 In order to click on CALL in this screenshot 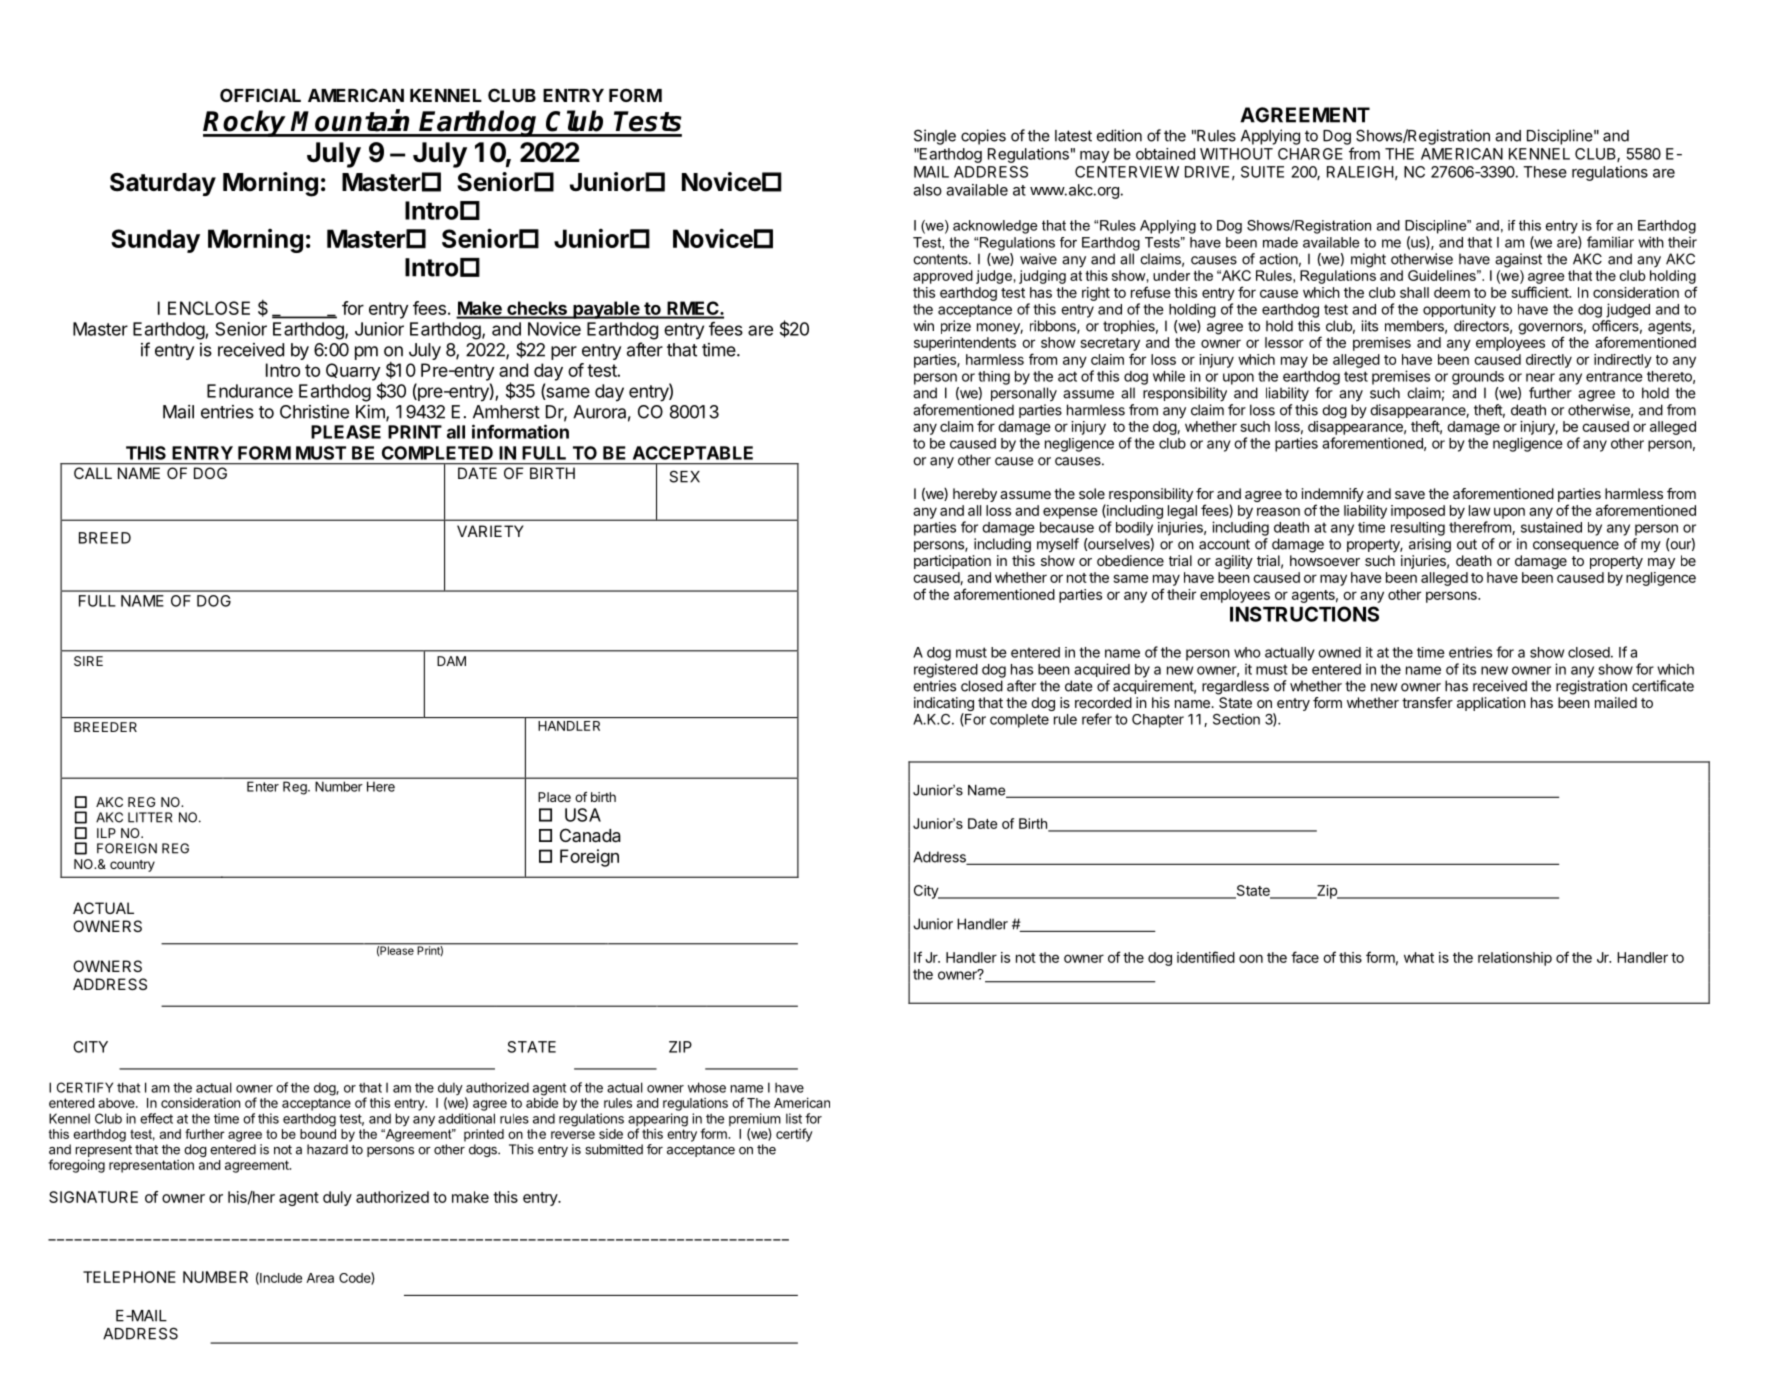, I will do `click(93, 473)`.
